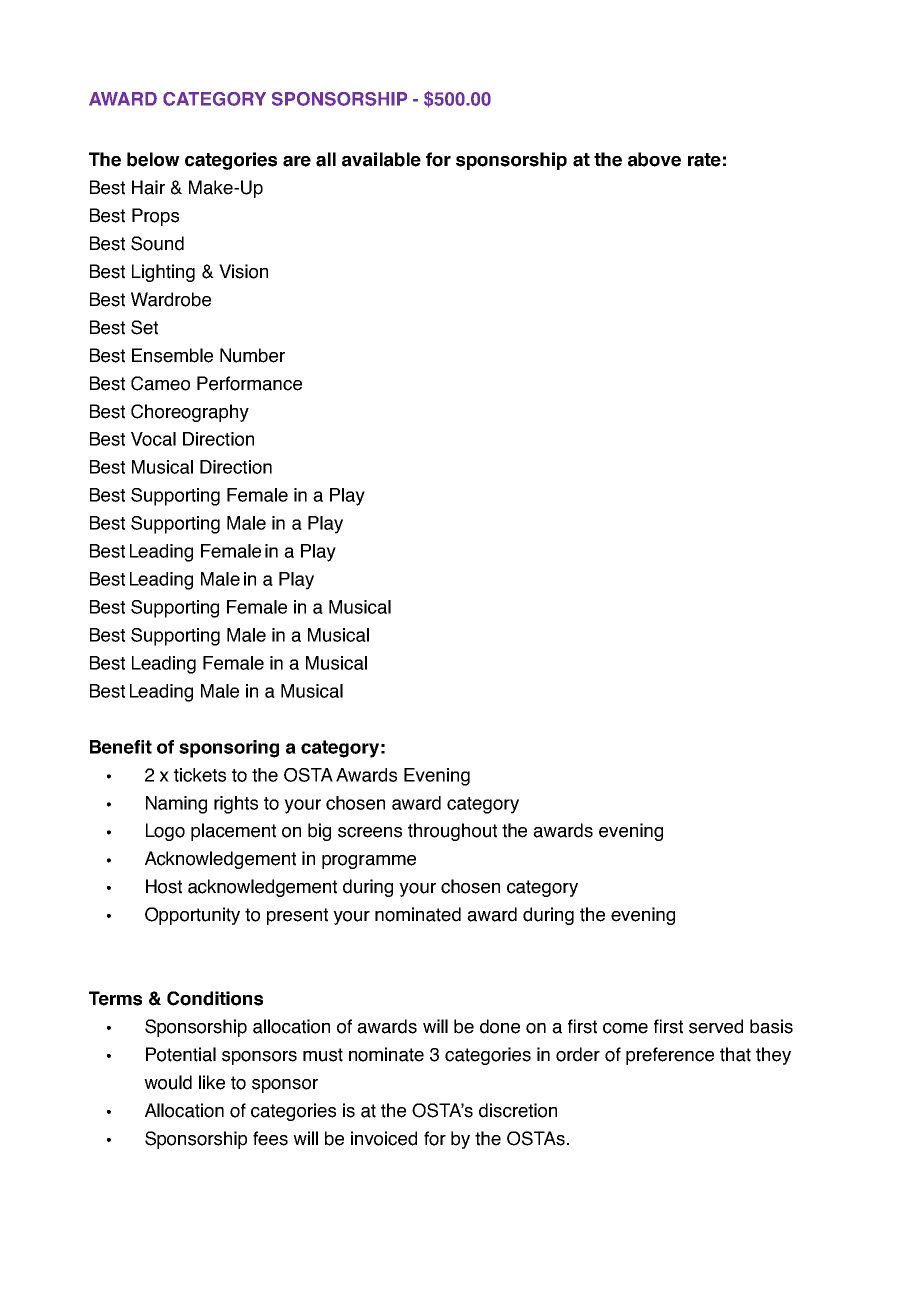  I want to click on Benefit, so click(121, 747).
